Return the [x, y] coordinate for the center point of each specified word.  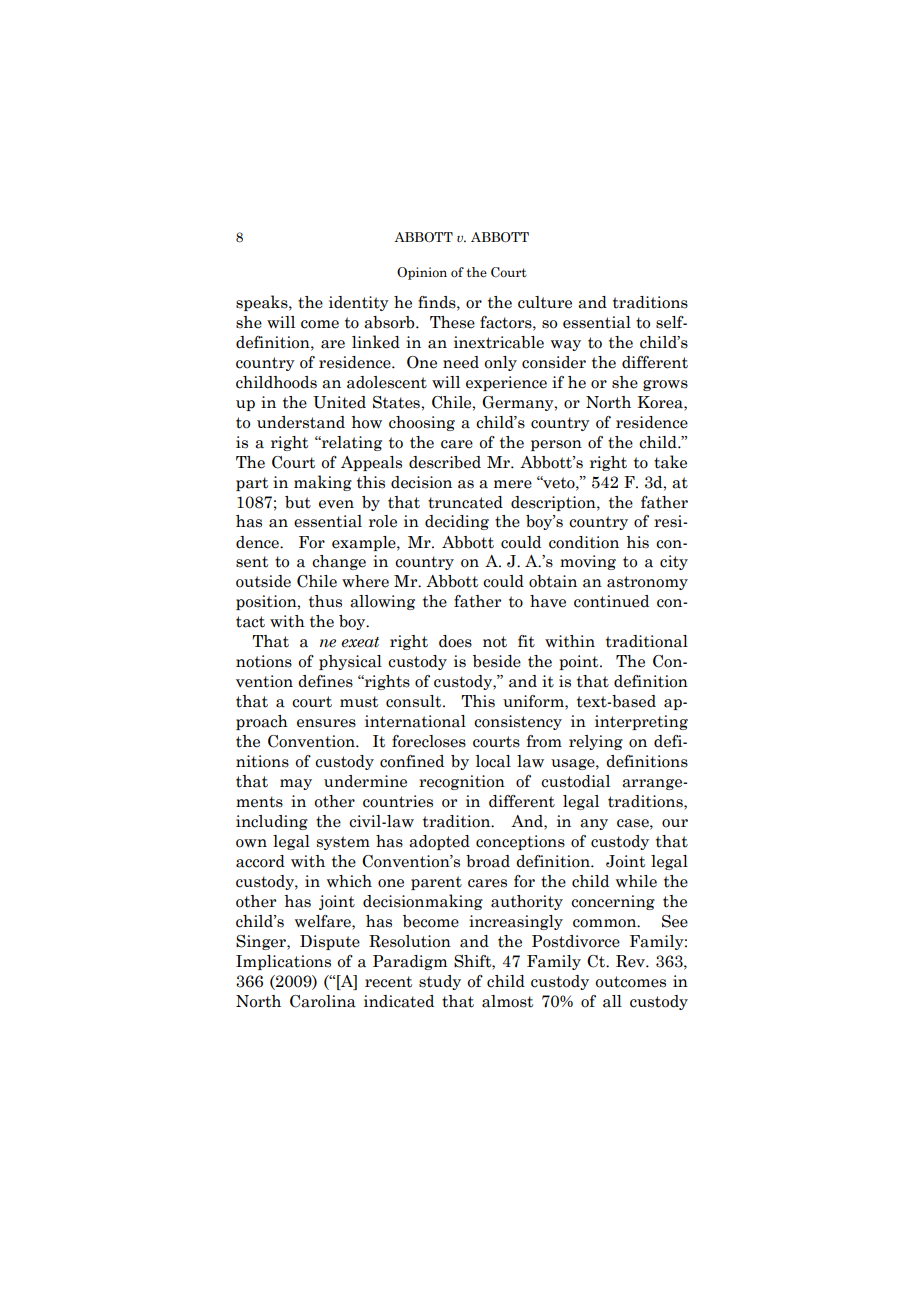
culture [545, 302]
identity [359, 303]
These [452, 322]
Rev [631, 961]
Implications [283, 962]
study [440, 982]
